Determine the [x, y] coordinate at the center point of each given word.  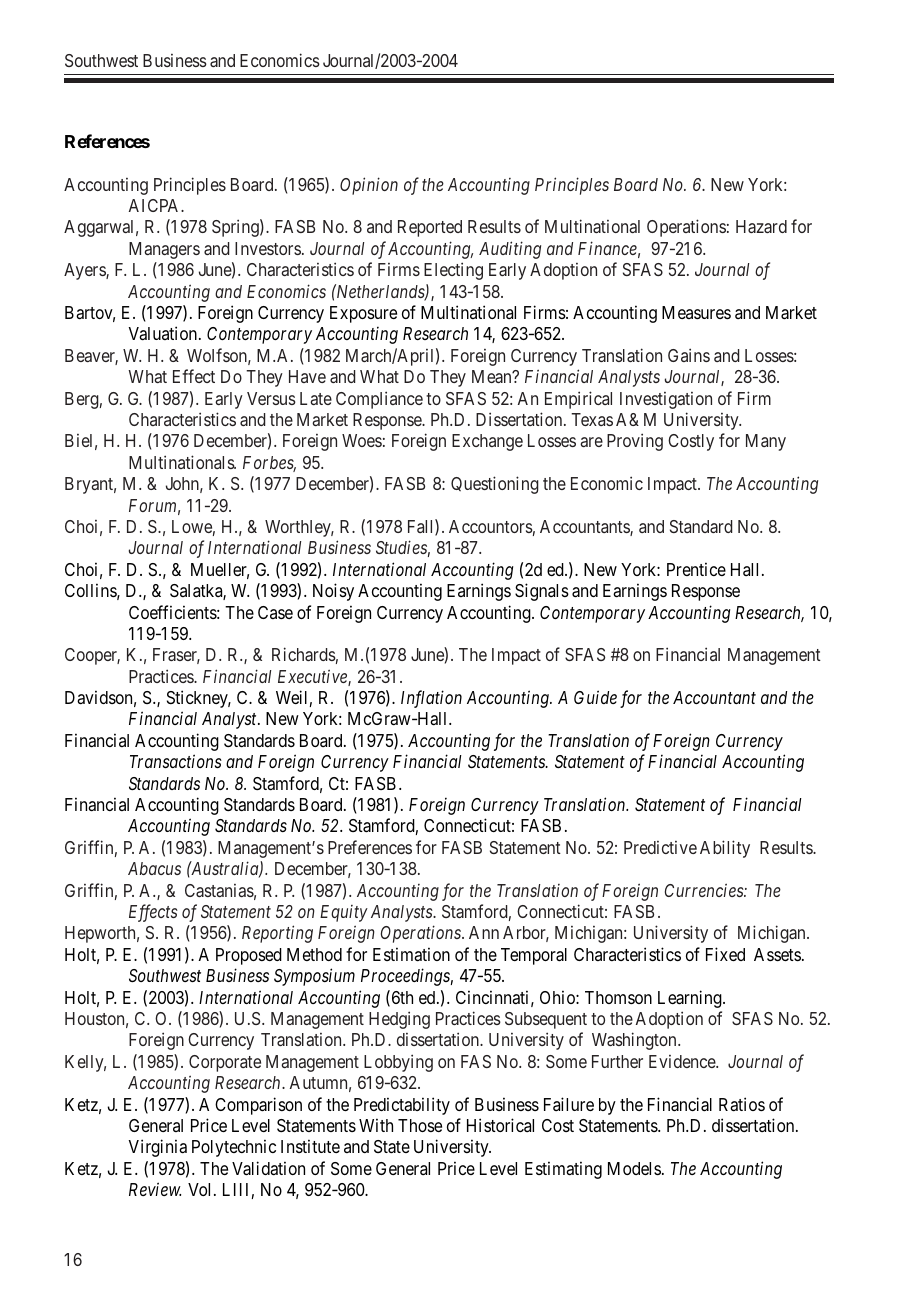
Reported [430, 228]
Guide [595, 697]
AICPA [155, 205]
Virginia [157, 1148]
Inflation [431, 699]
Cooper [92, 656]
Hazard [761, 226]
